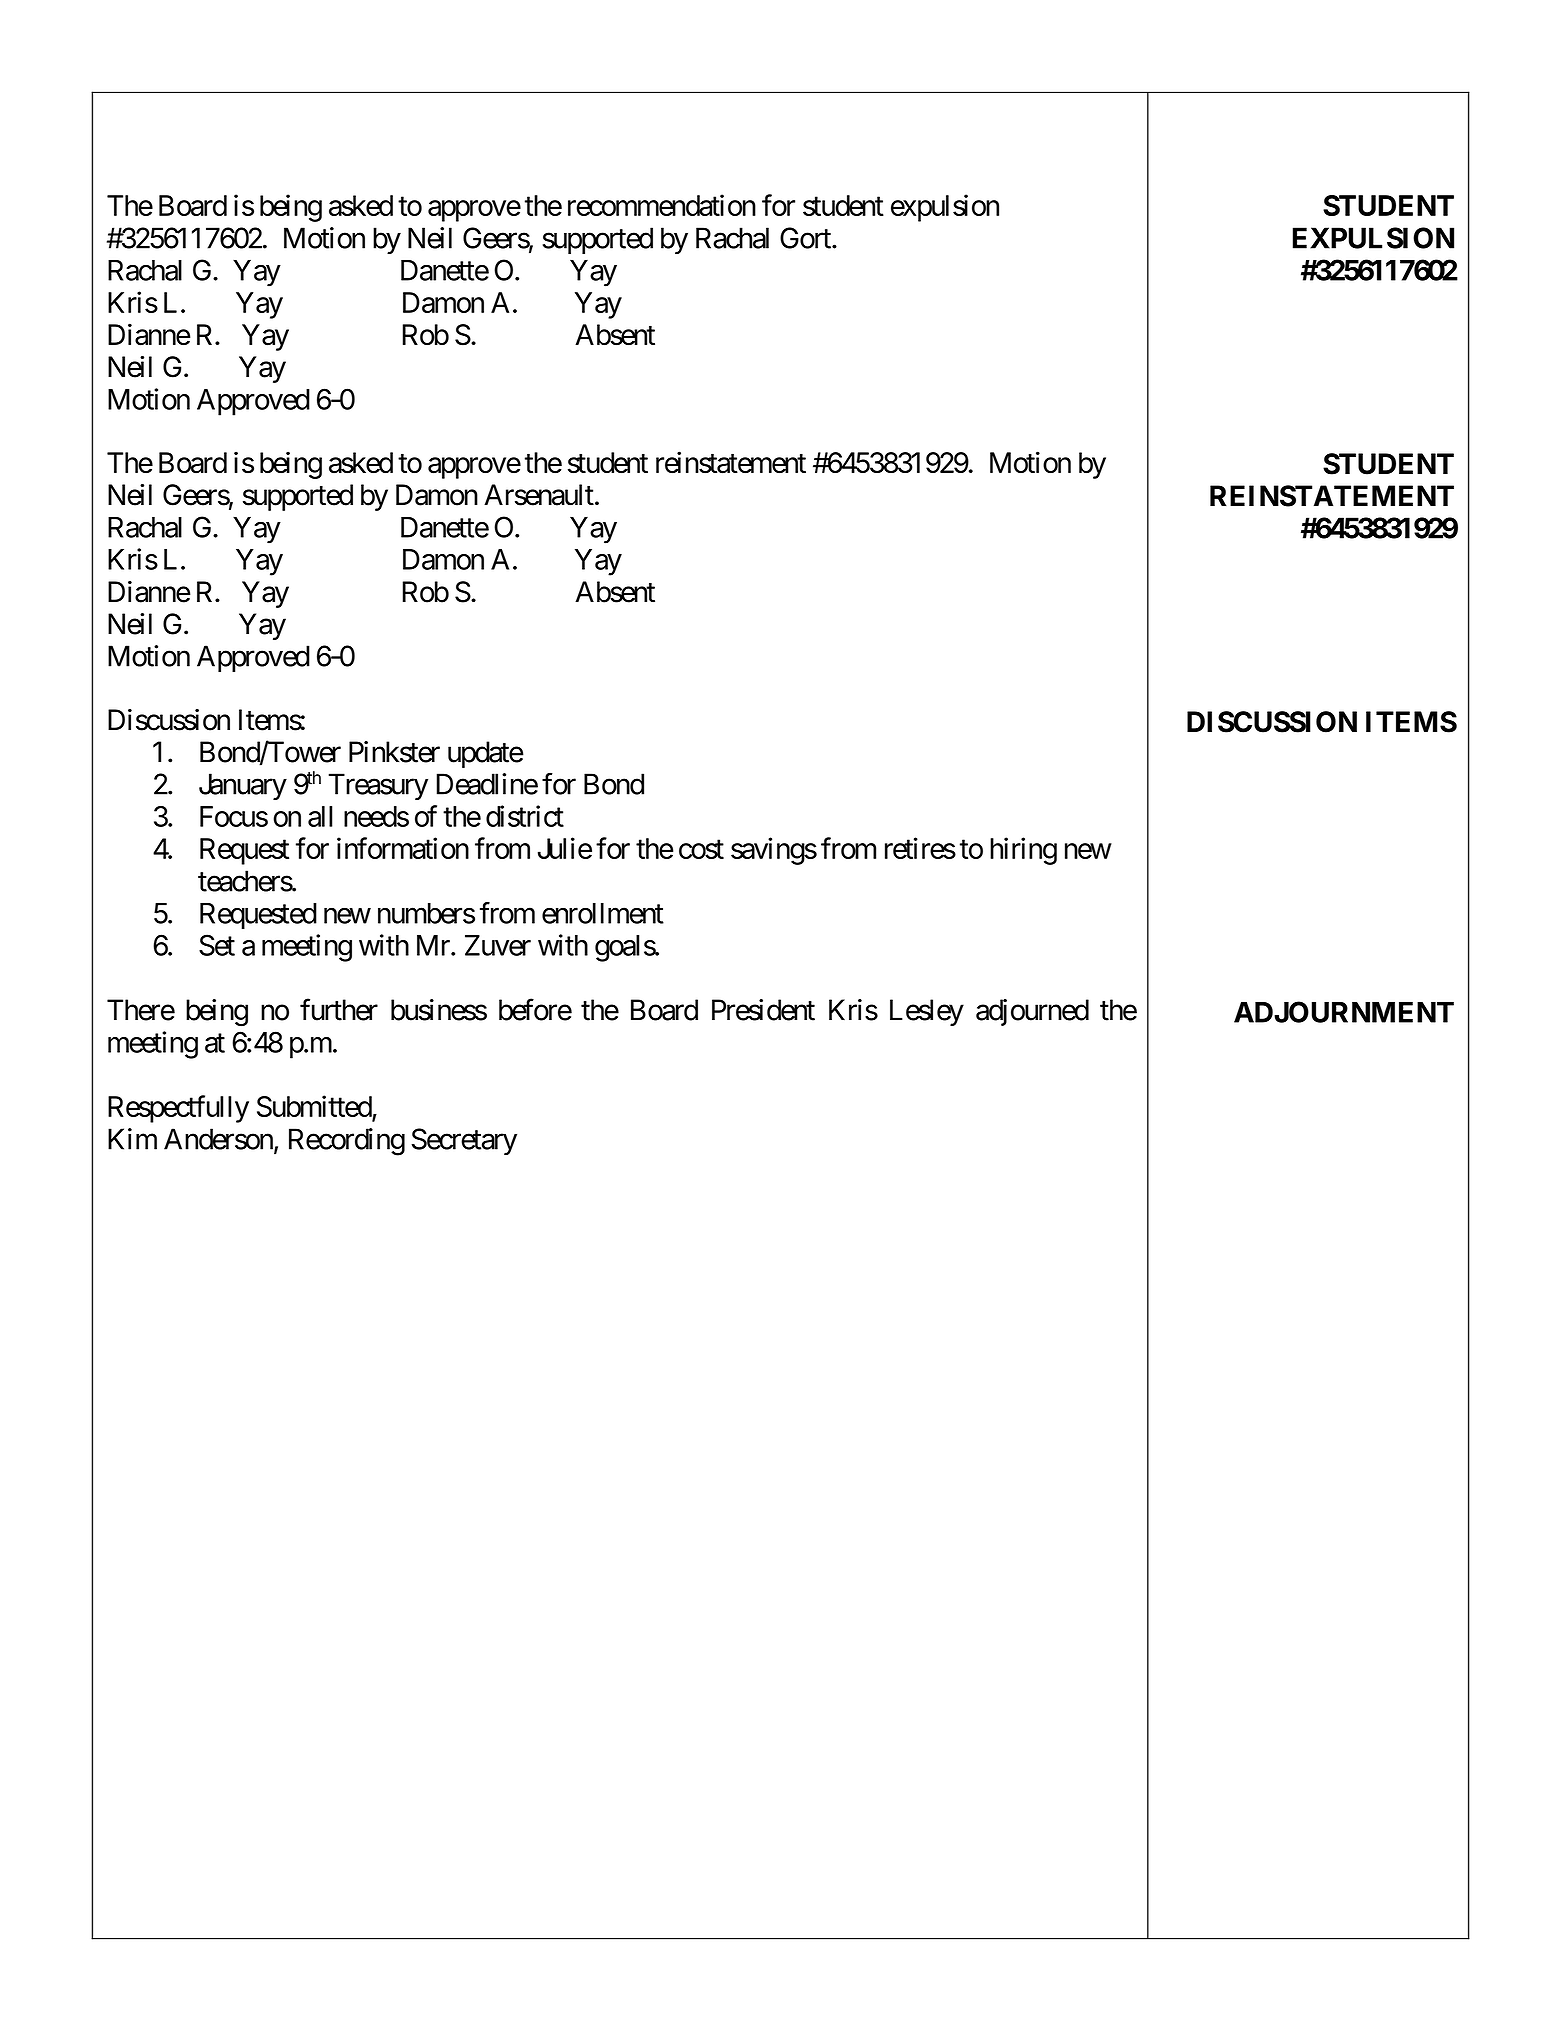  Describe the element at coordinates (315, 1107) in the screenshot. I see `Submitted` at that location.
